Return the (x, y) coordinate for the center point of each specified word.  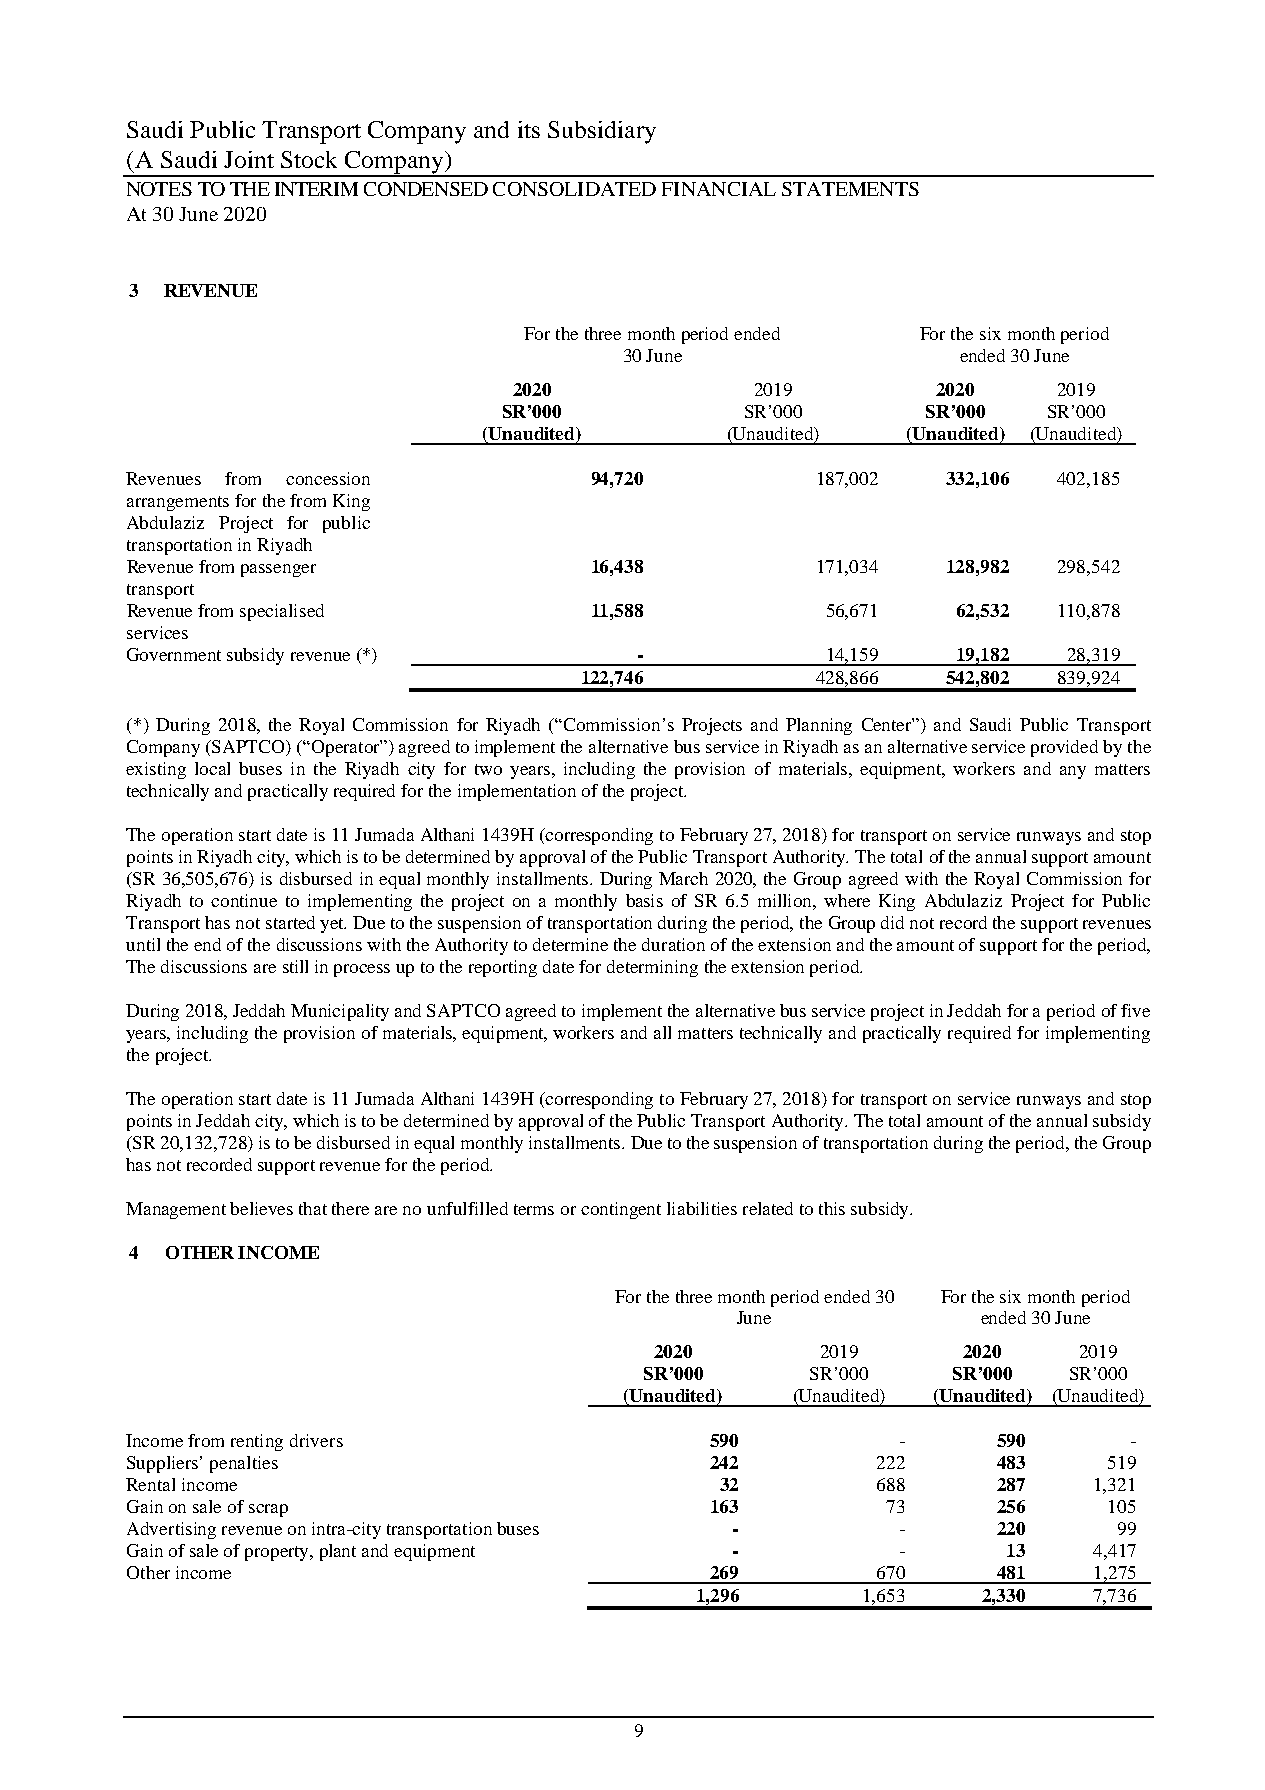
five (1135, 1010)
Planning (819, 726)
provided (1064, 748)
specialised (282, 612)
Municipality (340, 1012)
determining (652, 968)
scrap (268, 1510)
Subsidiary (602, 132)
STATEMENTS (850, 189)
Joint (249, 159)
